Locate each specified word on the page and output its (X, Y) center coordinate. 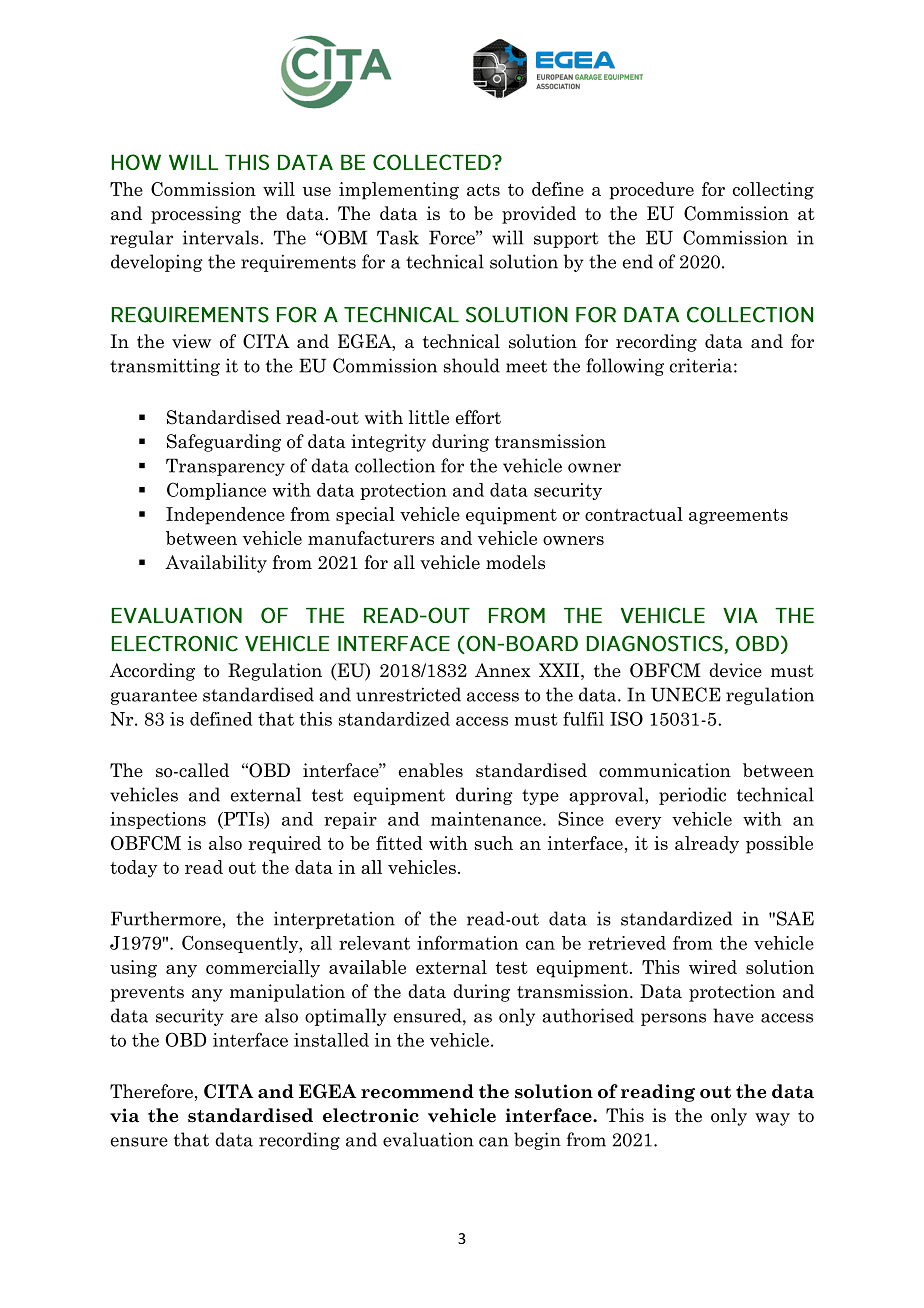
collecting (773, 191)
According (152, 672)
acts (483, 190)
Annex (503, 670)
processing (196, 215)
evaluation (428, 1139)
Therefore (151, 1091)
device (735, 670)
